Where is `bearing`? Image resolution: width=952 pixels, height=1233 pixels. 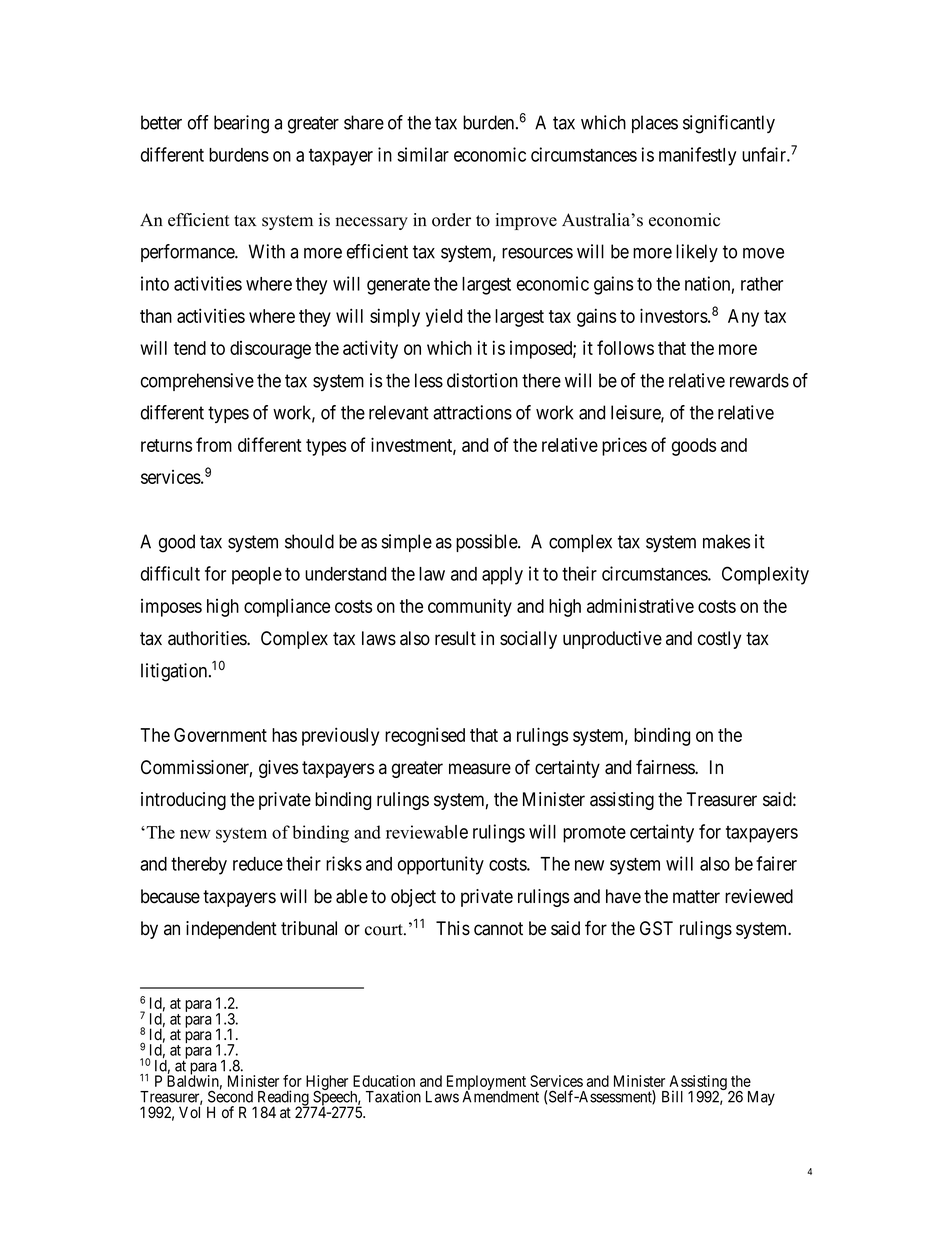 bearing is located at coordinates (241, 124).
